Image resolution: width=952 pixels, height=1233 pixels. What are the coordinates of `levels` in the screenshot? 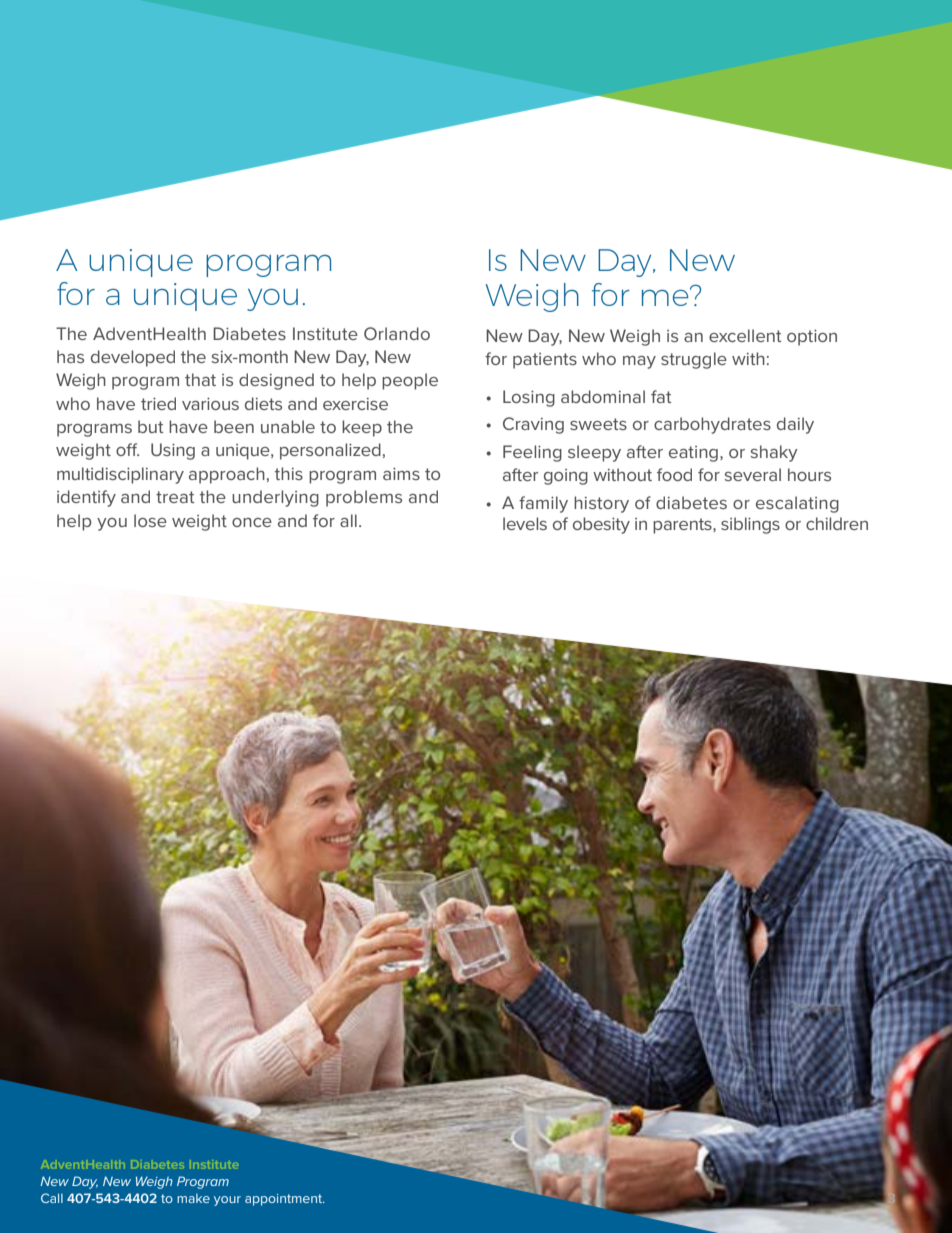 It's located at (525, 523).
